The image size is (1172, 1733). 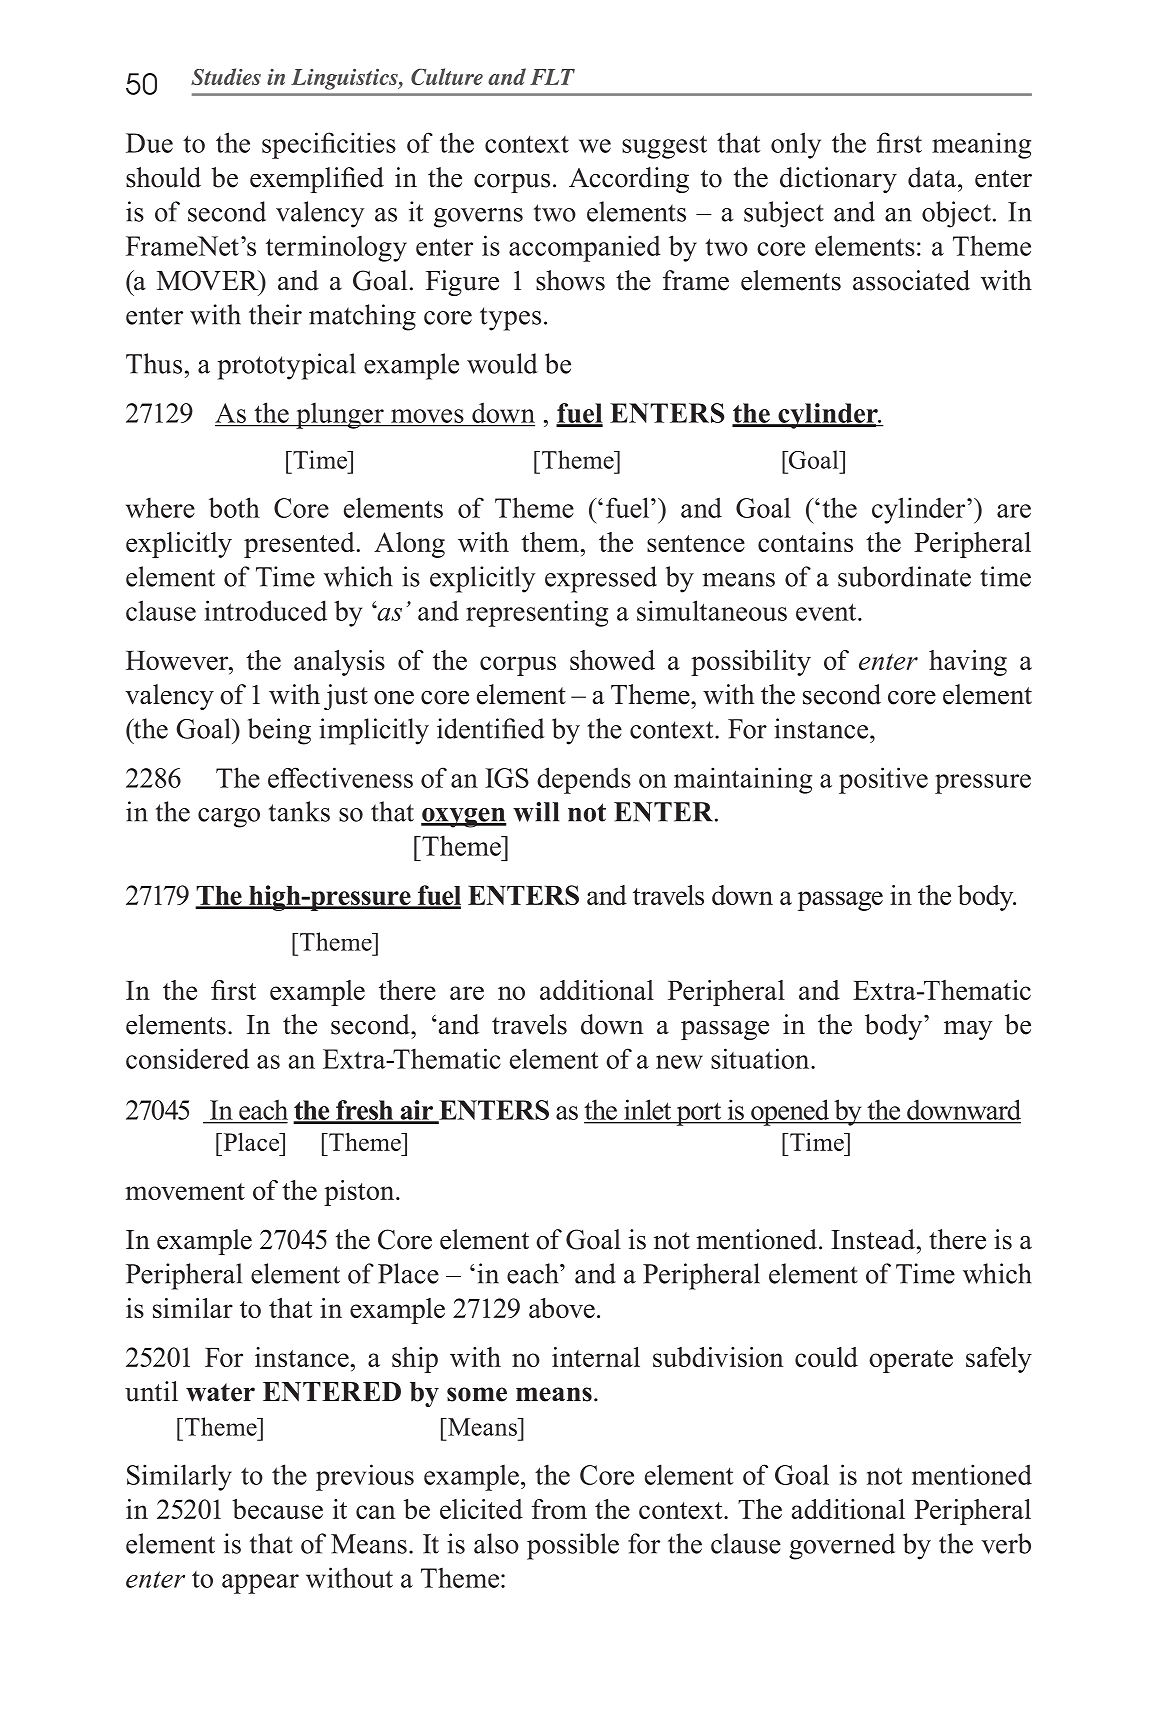 I want to click on expressed, so click(x=601, y=579).
